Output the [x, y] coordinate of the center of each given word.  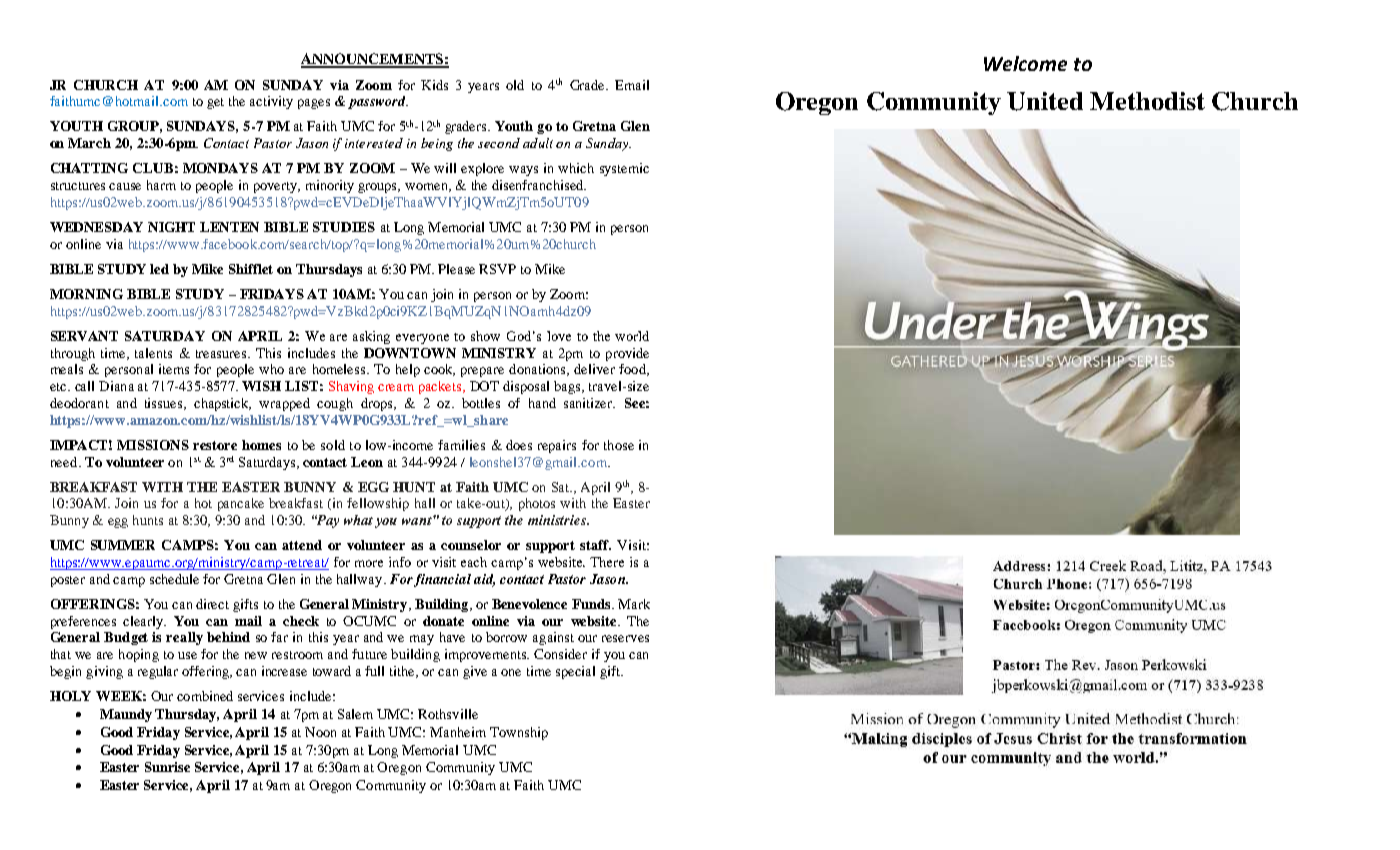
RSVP [497, 269]
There [607, 562]
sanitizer [589, 403]
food [633, 370]
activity [271, 102]
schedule [174, 579]
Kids [434, 85]
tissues [165, 404]
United [1045, 101]
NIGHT [171, 227]
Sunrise [167, 767]
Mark [634, 604]
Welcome [1025, 63]
